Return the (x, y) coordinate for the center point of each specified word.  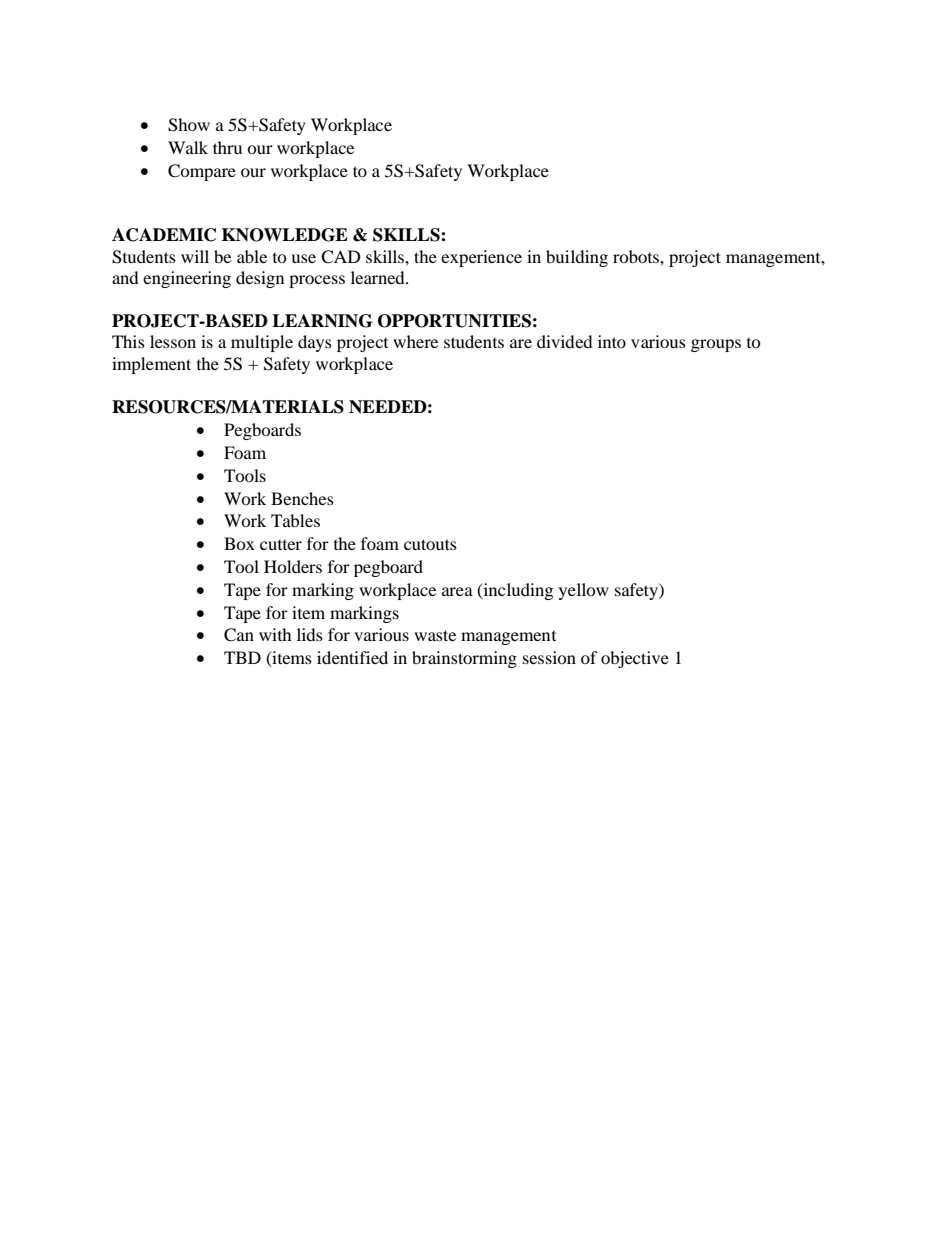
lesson (173, 341)
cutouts (430, 544)
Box (239, 543)
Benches (302, 498)
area (457, 591)
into (612, 341)
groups (716, 345)
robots (637, 256)
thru (227, 147)
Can (239, 635)
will (195, 256)
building (577, 258)
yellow (584, 591)
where (415, 341)
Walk (188, 147)
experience (481, 258)
